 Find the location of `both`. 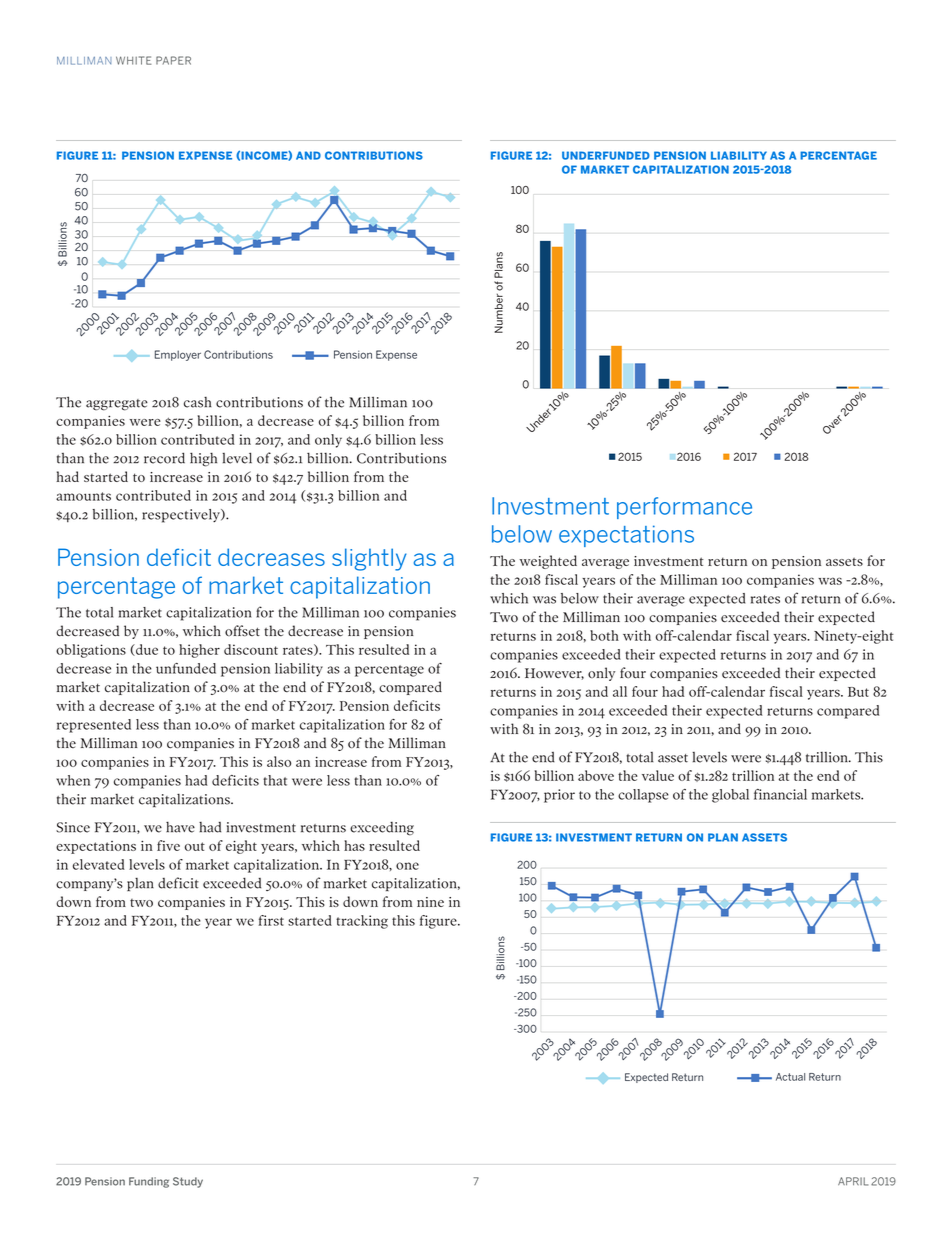

both is located at coordinates (604, 635).
